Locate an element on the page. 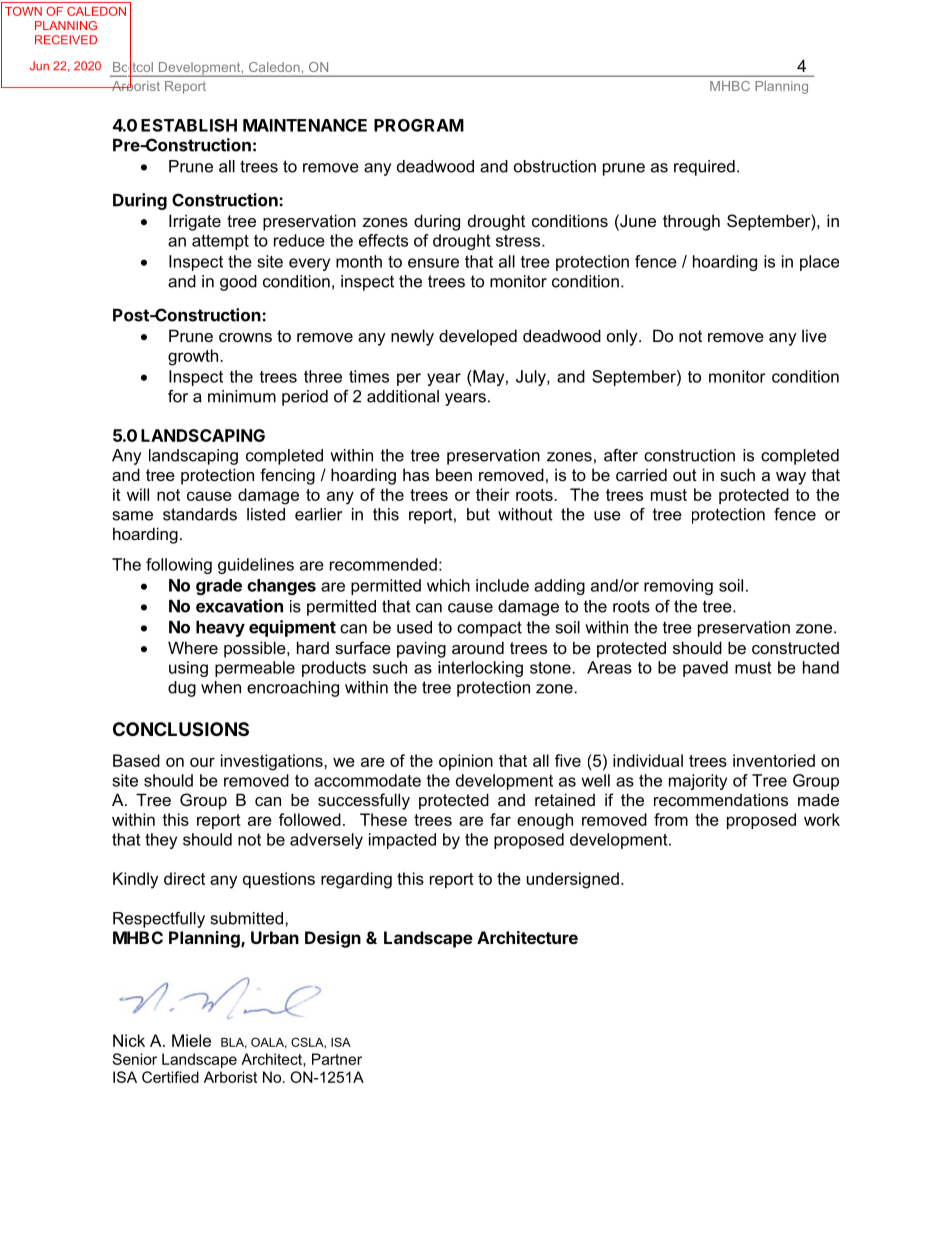  These is located at coordinates (383, 819).
